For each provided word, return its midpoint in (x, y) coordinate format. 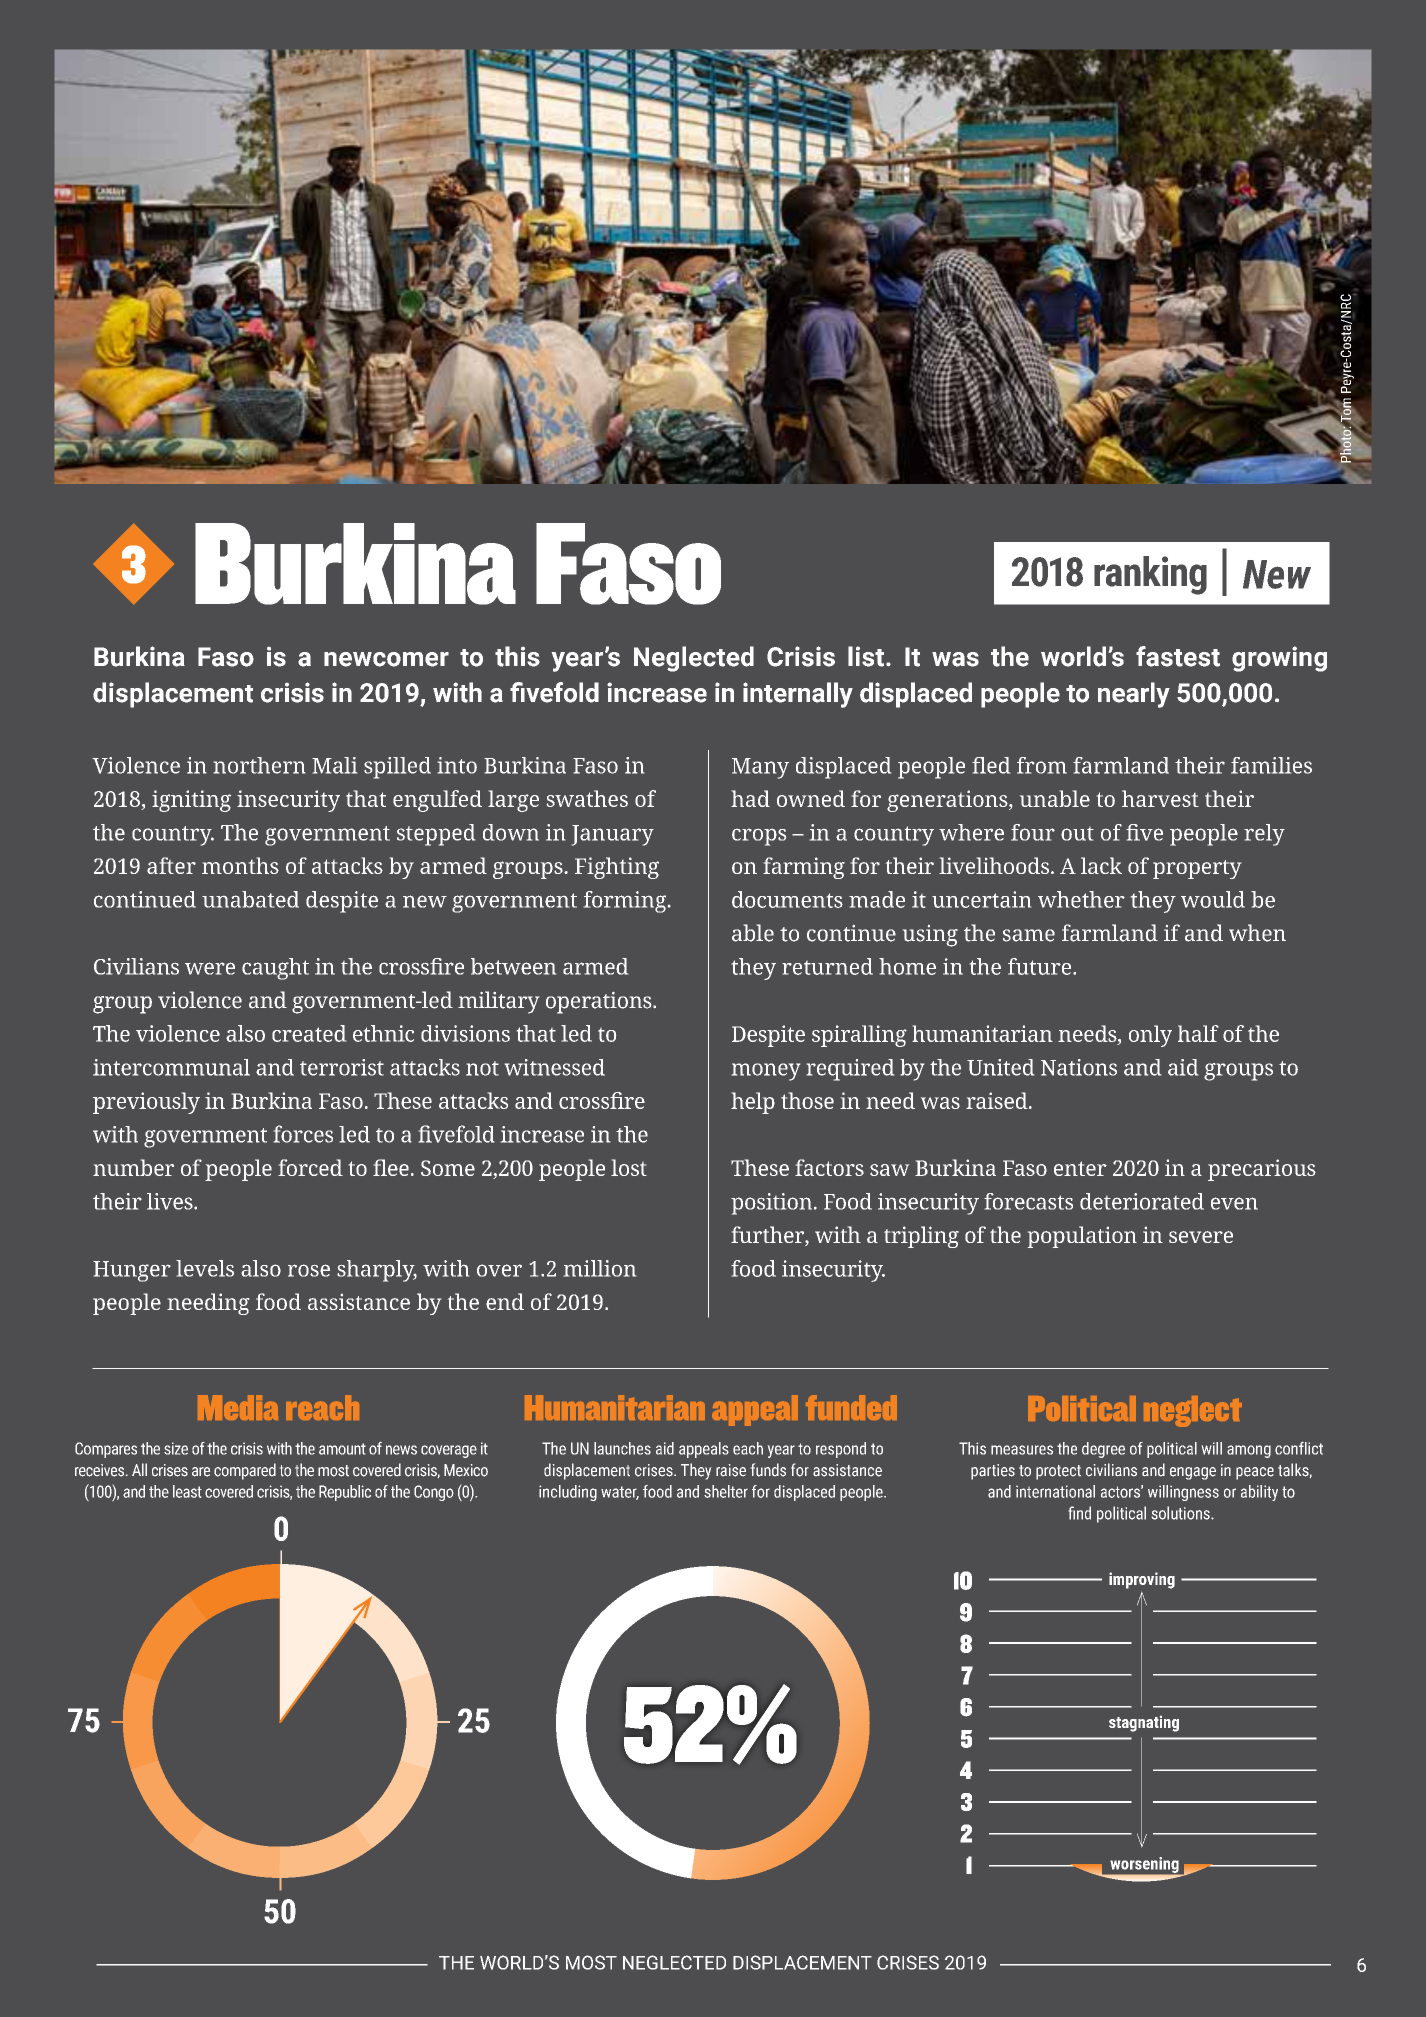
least (187, 1491)
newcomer (386, 659)
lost (629, 1167)
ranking (1150, 575)
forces (303, 1134)
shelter (726, 1491)
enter (1080, 1168)
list (866, 656)
